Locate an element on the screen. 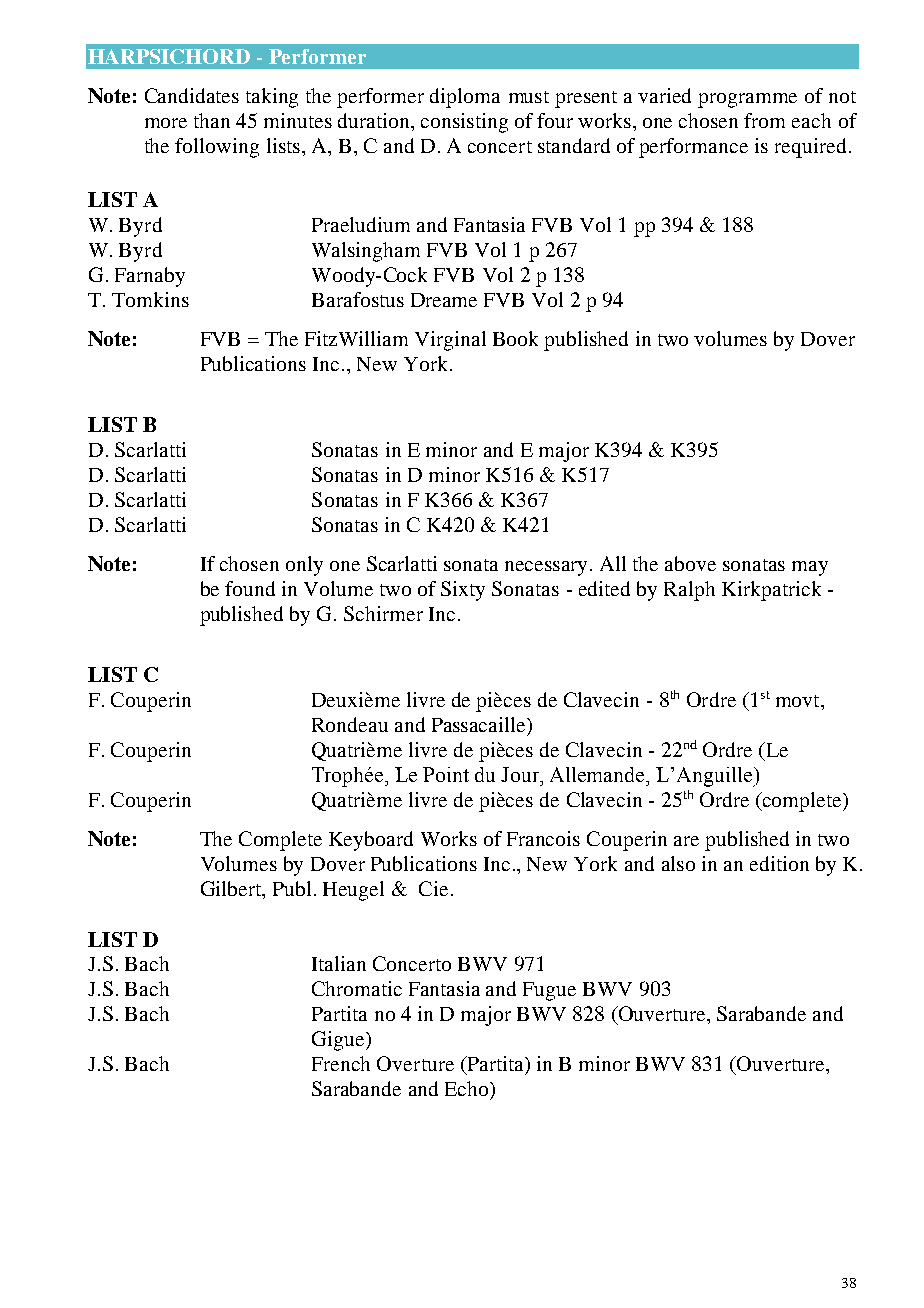 The height and width of the screenshot is (1308, 924). diploma is located at coordinates (465, 98).
